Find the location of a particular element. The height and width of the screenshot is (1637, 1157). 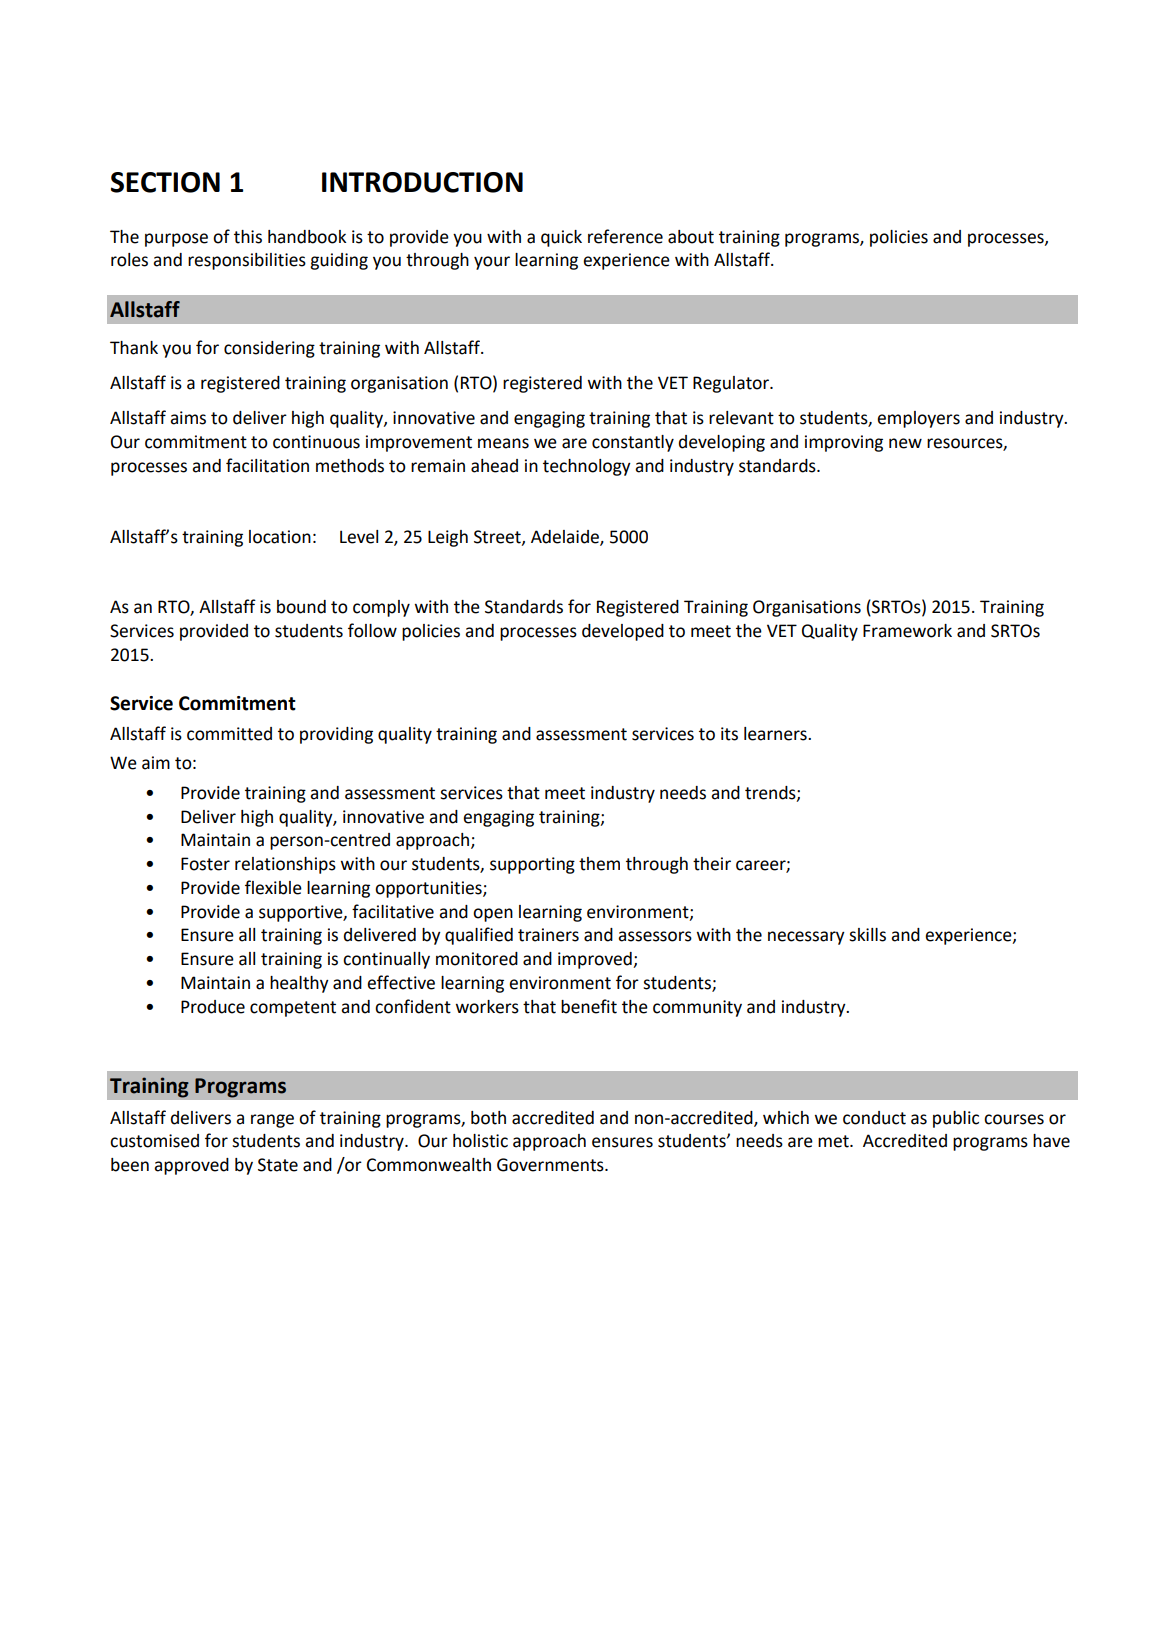

trainers is located at coordinates (548, 935).
